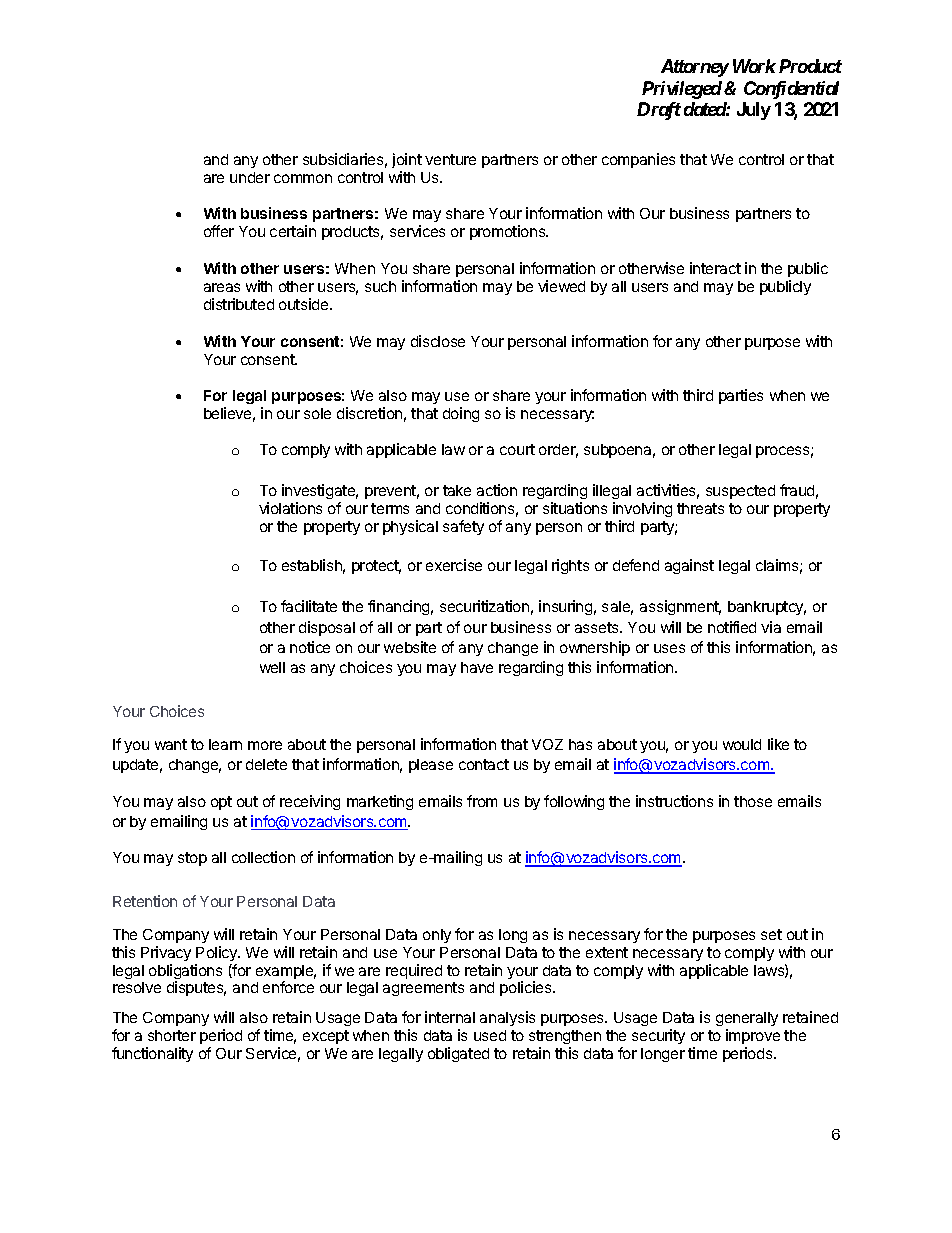 Image resolution: width=952 pixels, height=1233 pixels. Describe the element at coordinates (454, 565) in the screenshot. I see `exercise` at that location.
